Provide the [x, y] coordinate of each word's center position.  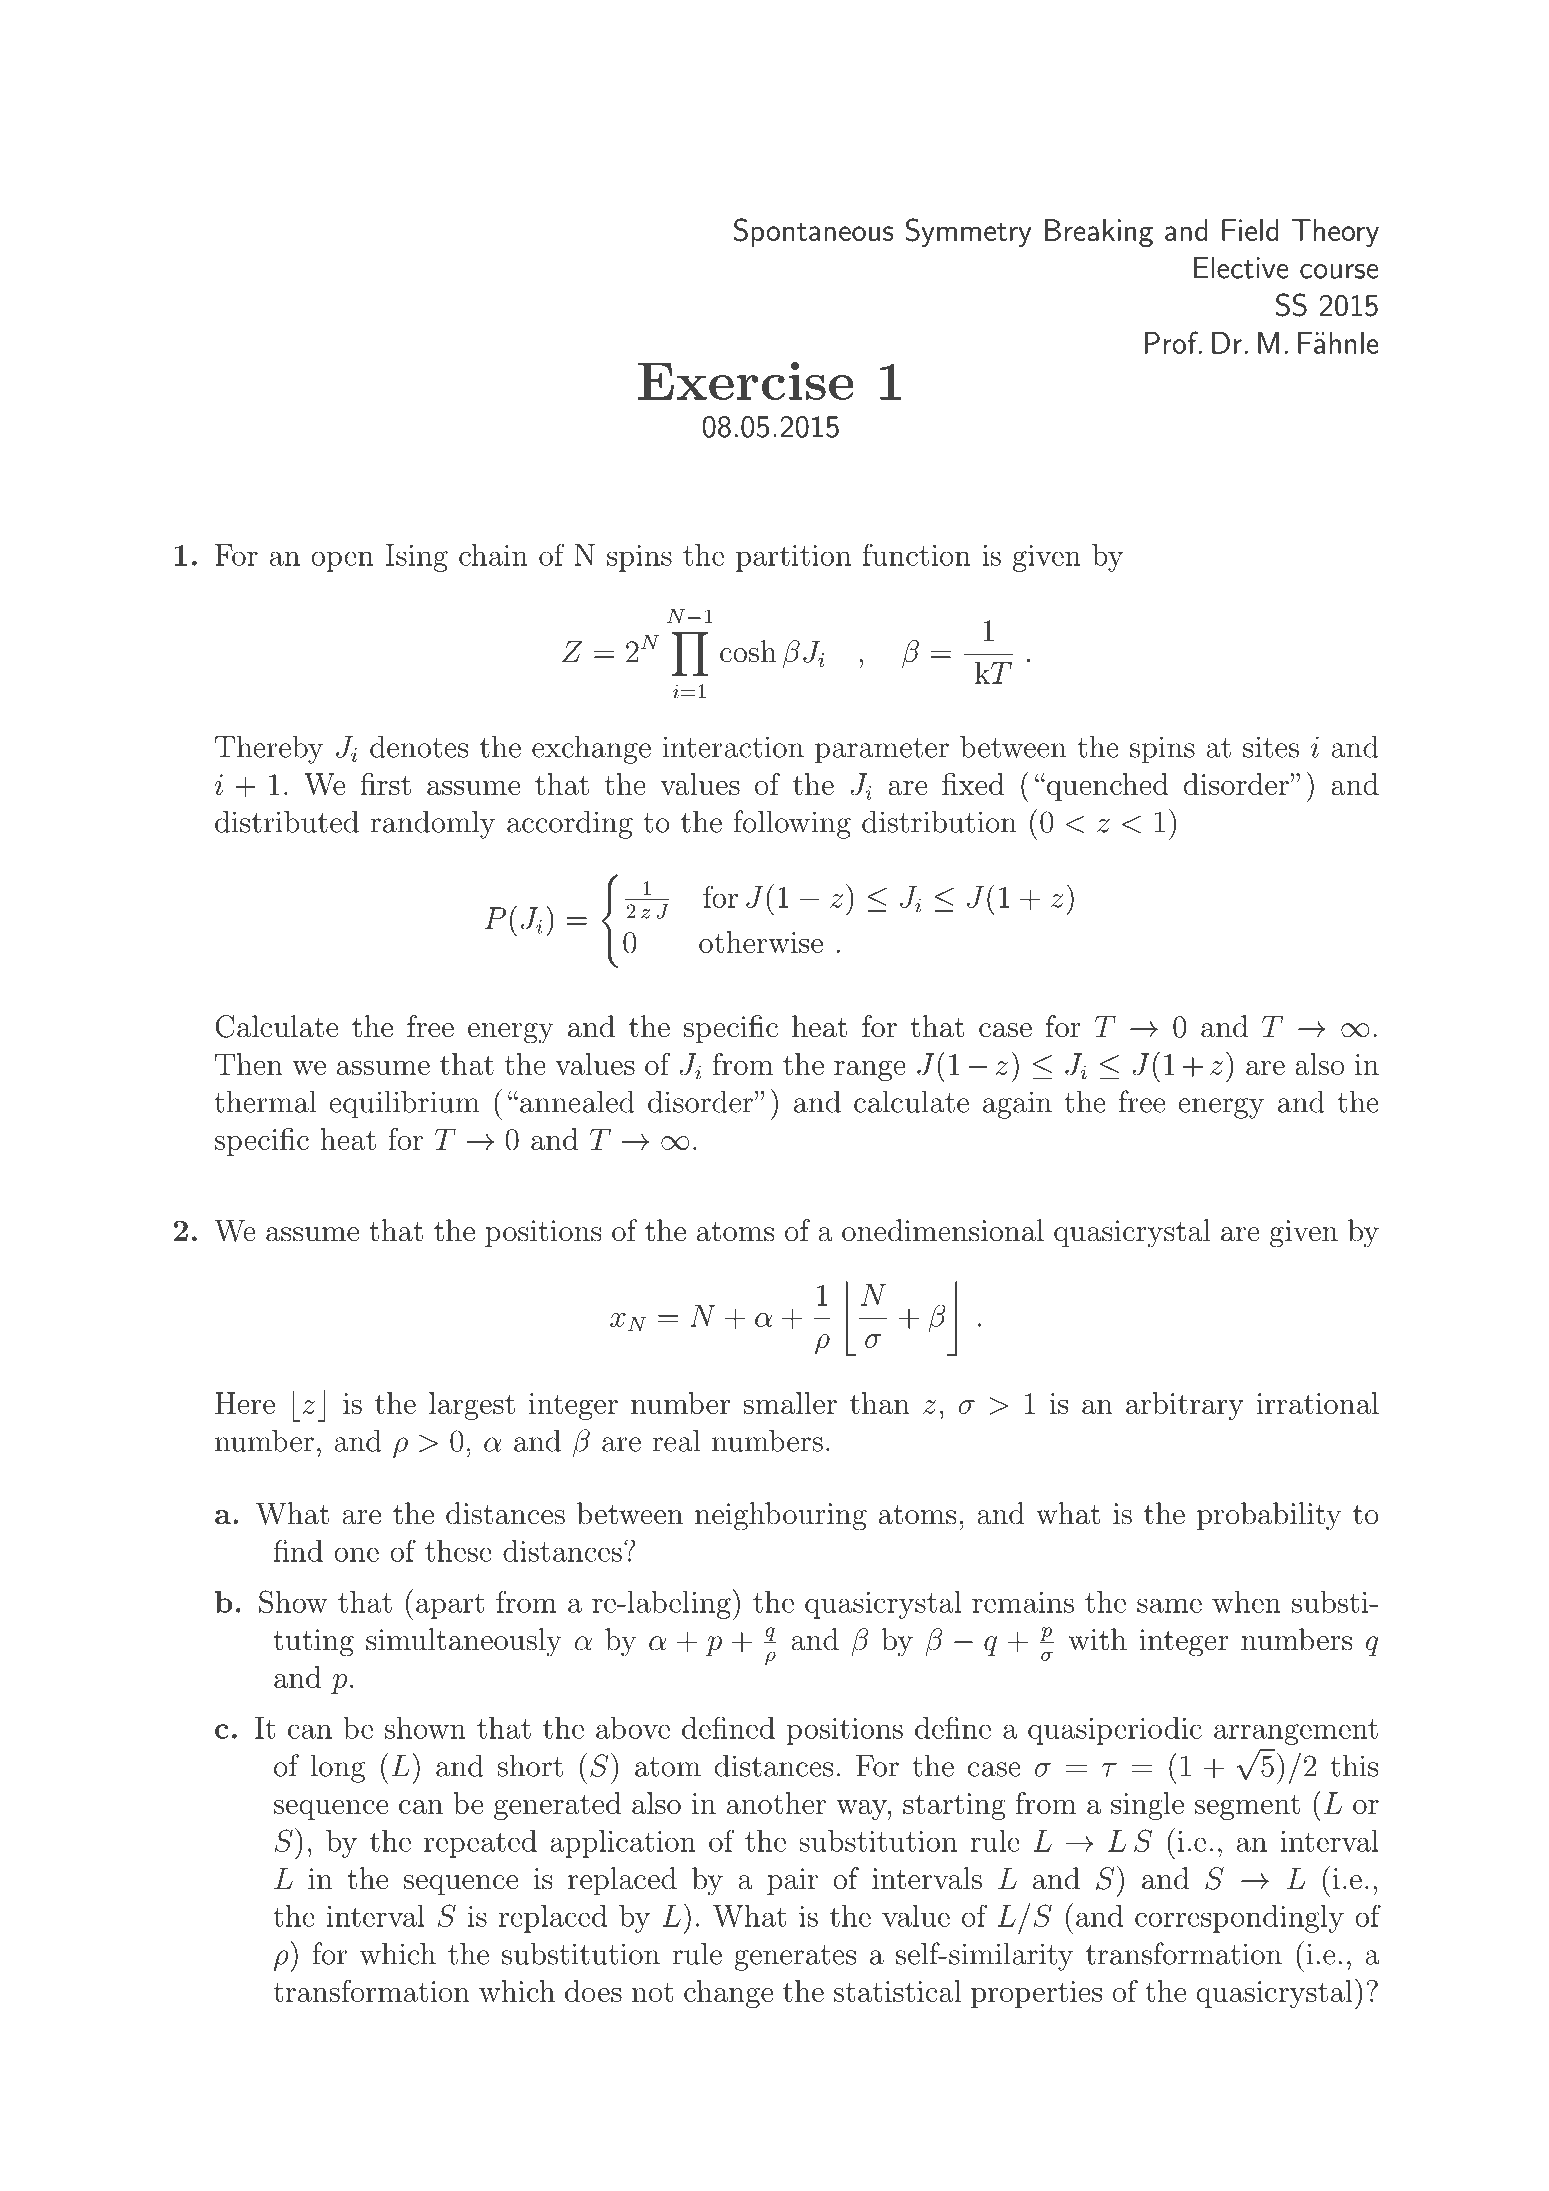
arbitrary [1185, 1406]
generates [795, 1958]
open [342, 561]
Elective [1241, 267]
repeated [480, 1844]
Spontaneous [813, 232]
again [1017, 1105]
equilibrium [404, 1104]
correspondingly [1239, 1919]
